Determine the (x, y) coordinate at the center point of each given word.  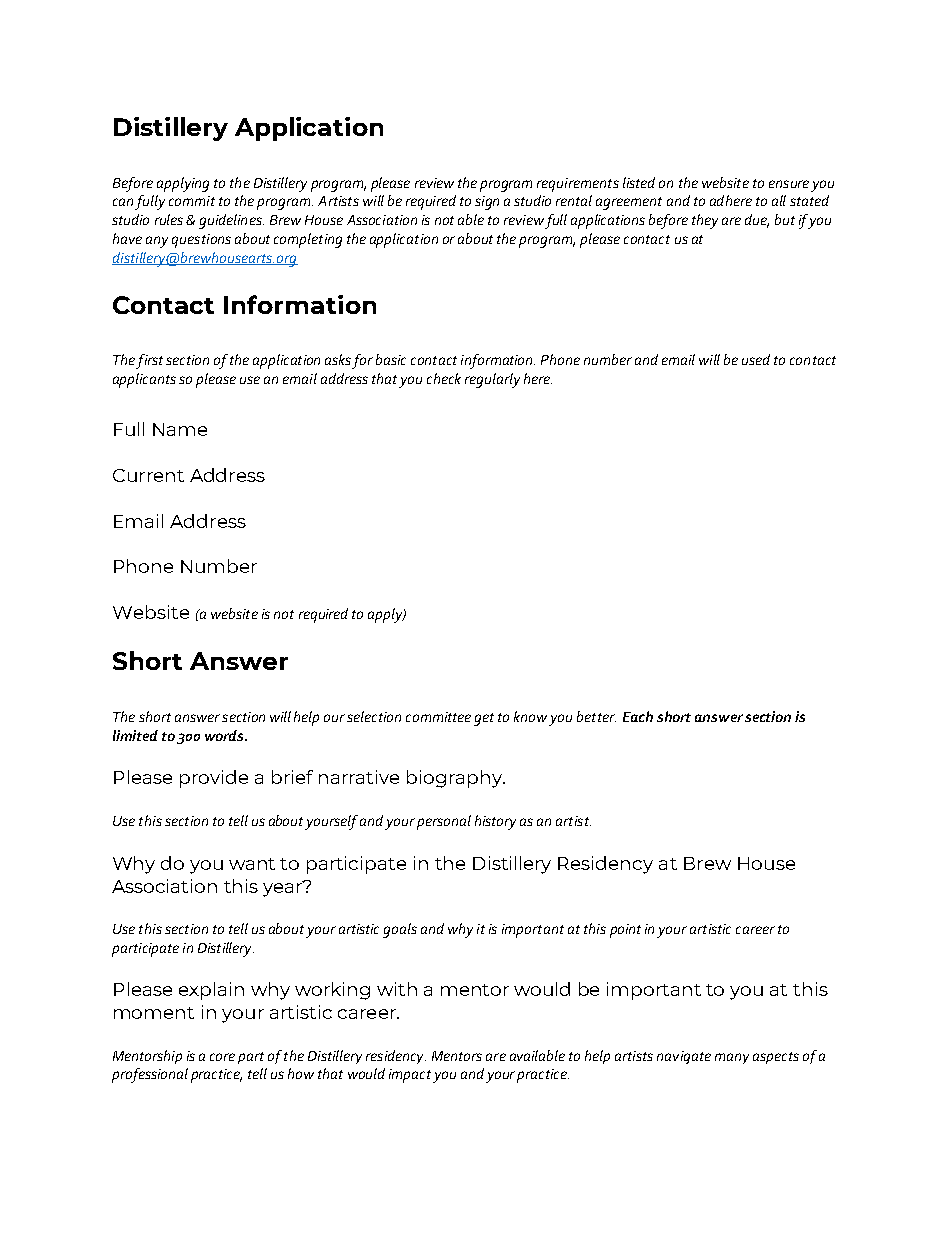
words (225, 735)
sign (487, 203)
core (222, 1057)
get (484, 719)
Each (638, 716)
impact (410, 1076)
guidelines (231, 221)
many (732, 1058)
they (705, 221)
